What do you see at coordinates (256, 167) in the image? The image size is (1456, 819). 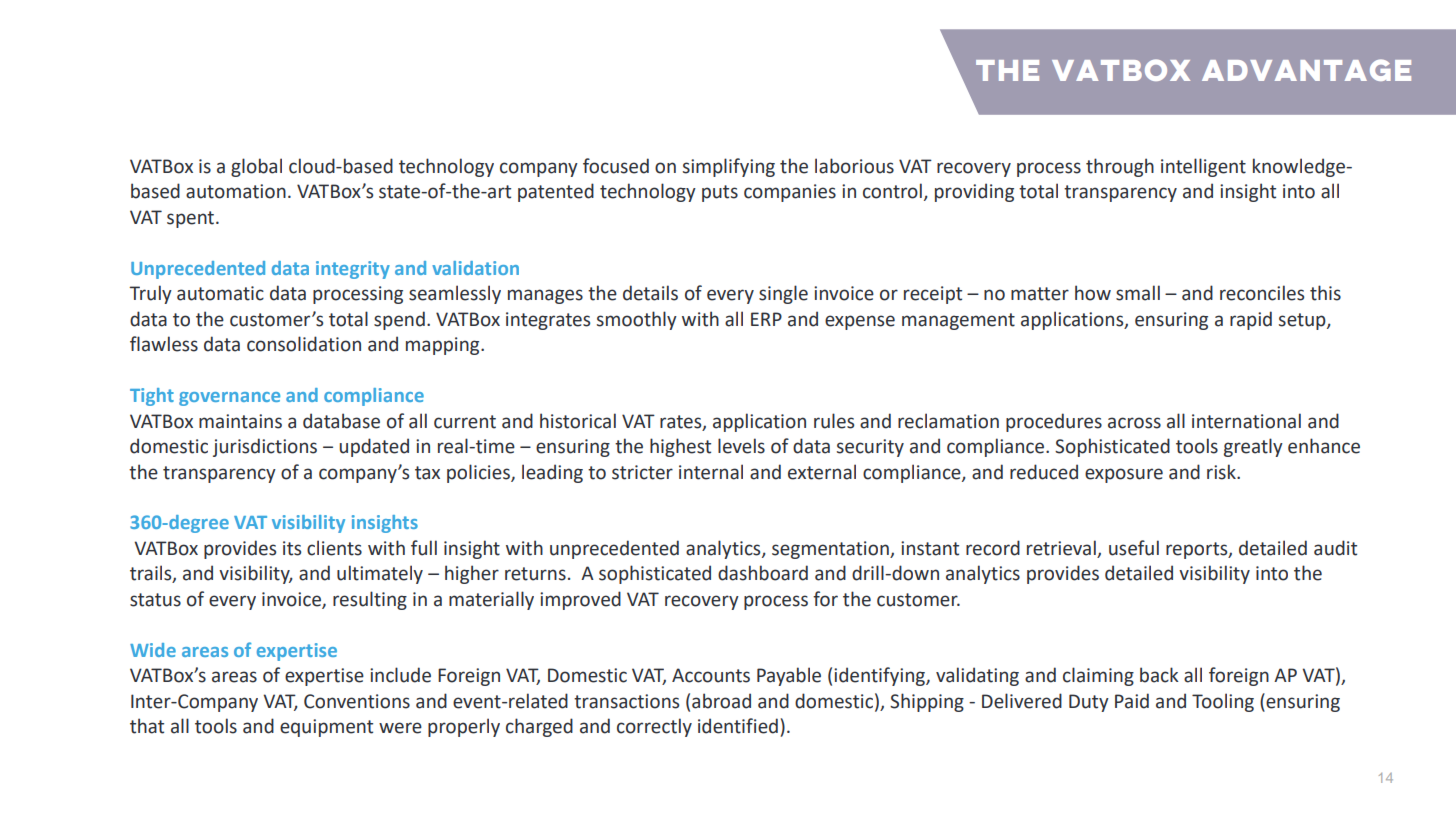 I see `global` at bounding box center [256, 167].
